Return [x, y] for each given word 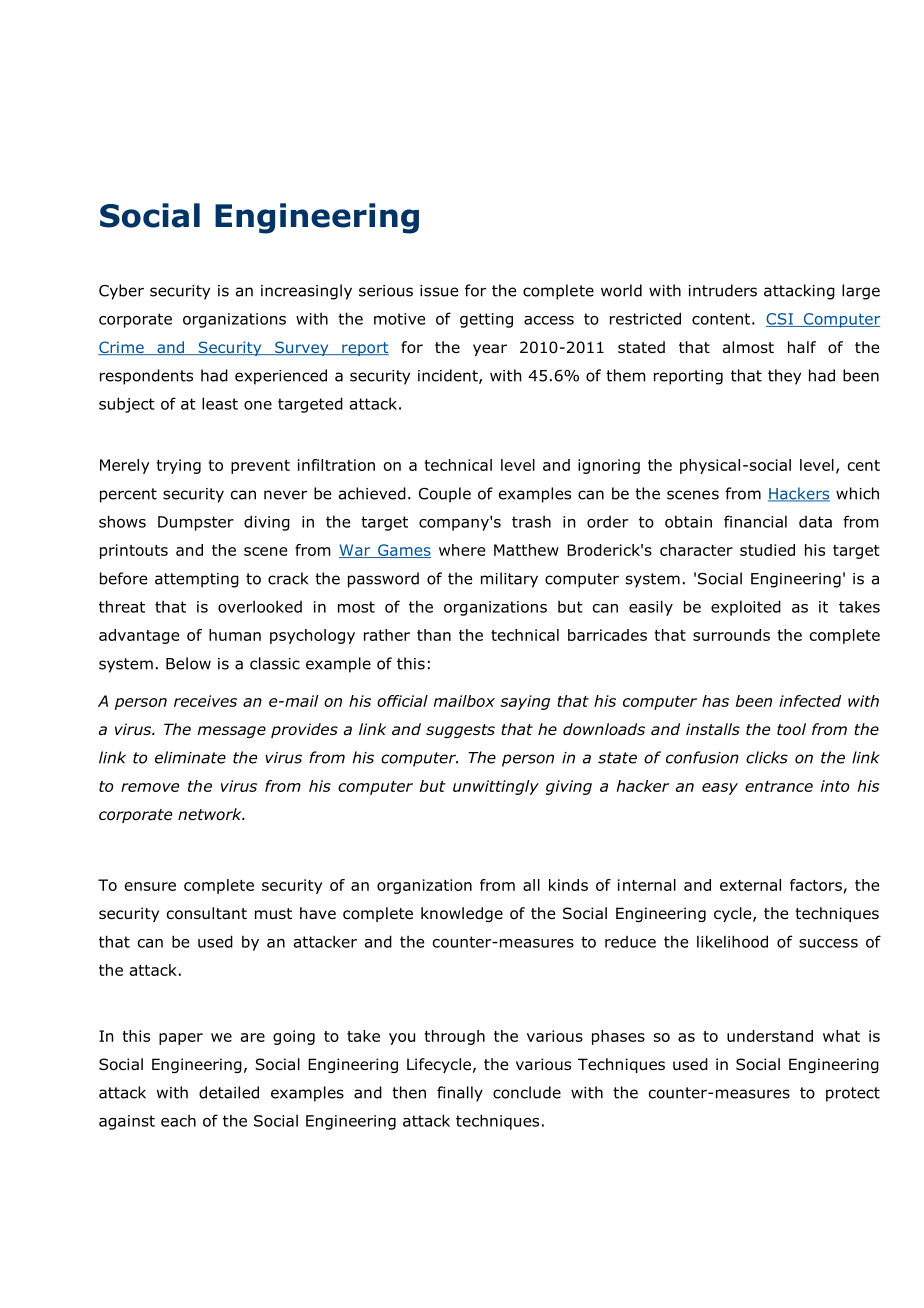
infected [810, 701]
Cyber [121, 292]
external [750, 885]
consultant [207, 913]
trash [531, 521]
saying [525, 702]
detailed [229, 1092]
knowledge [462, 914]
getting [486, 320]
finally [460, 1094]
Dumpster [196, 523]
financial [755, 521]
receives [205, 701]
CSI [780, 320]
